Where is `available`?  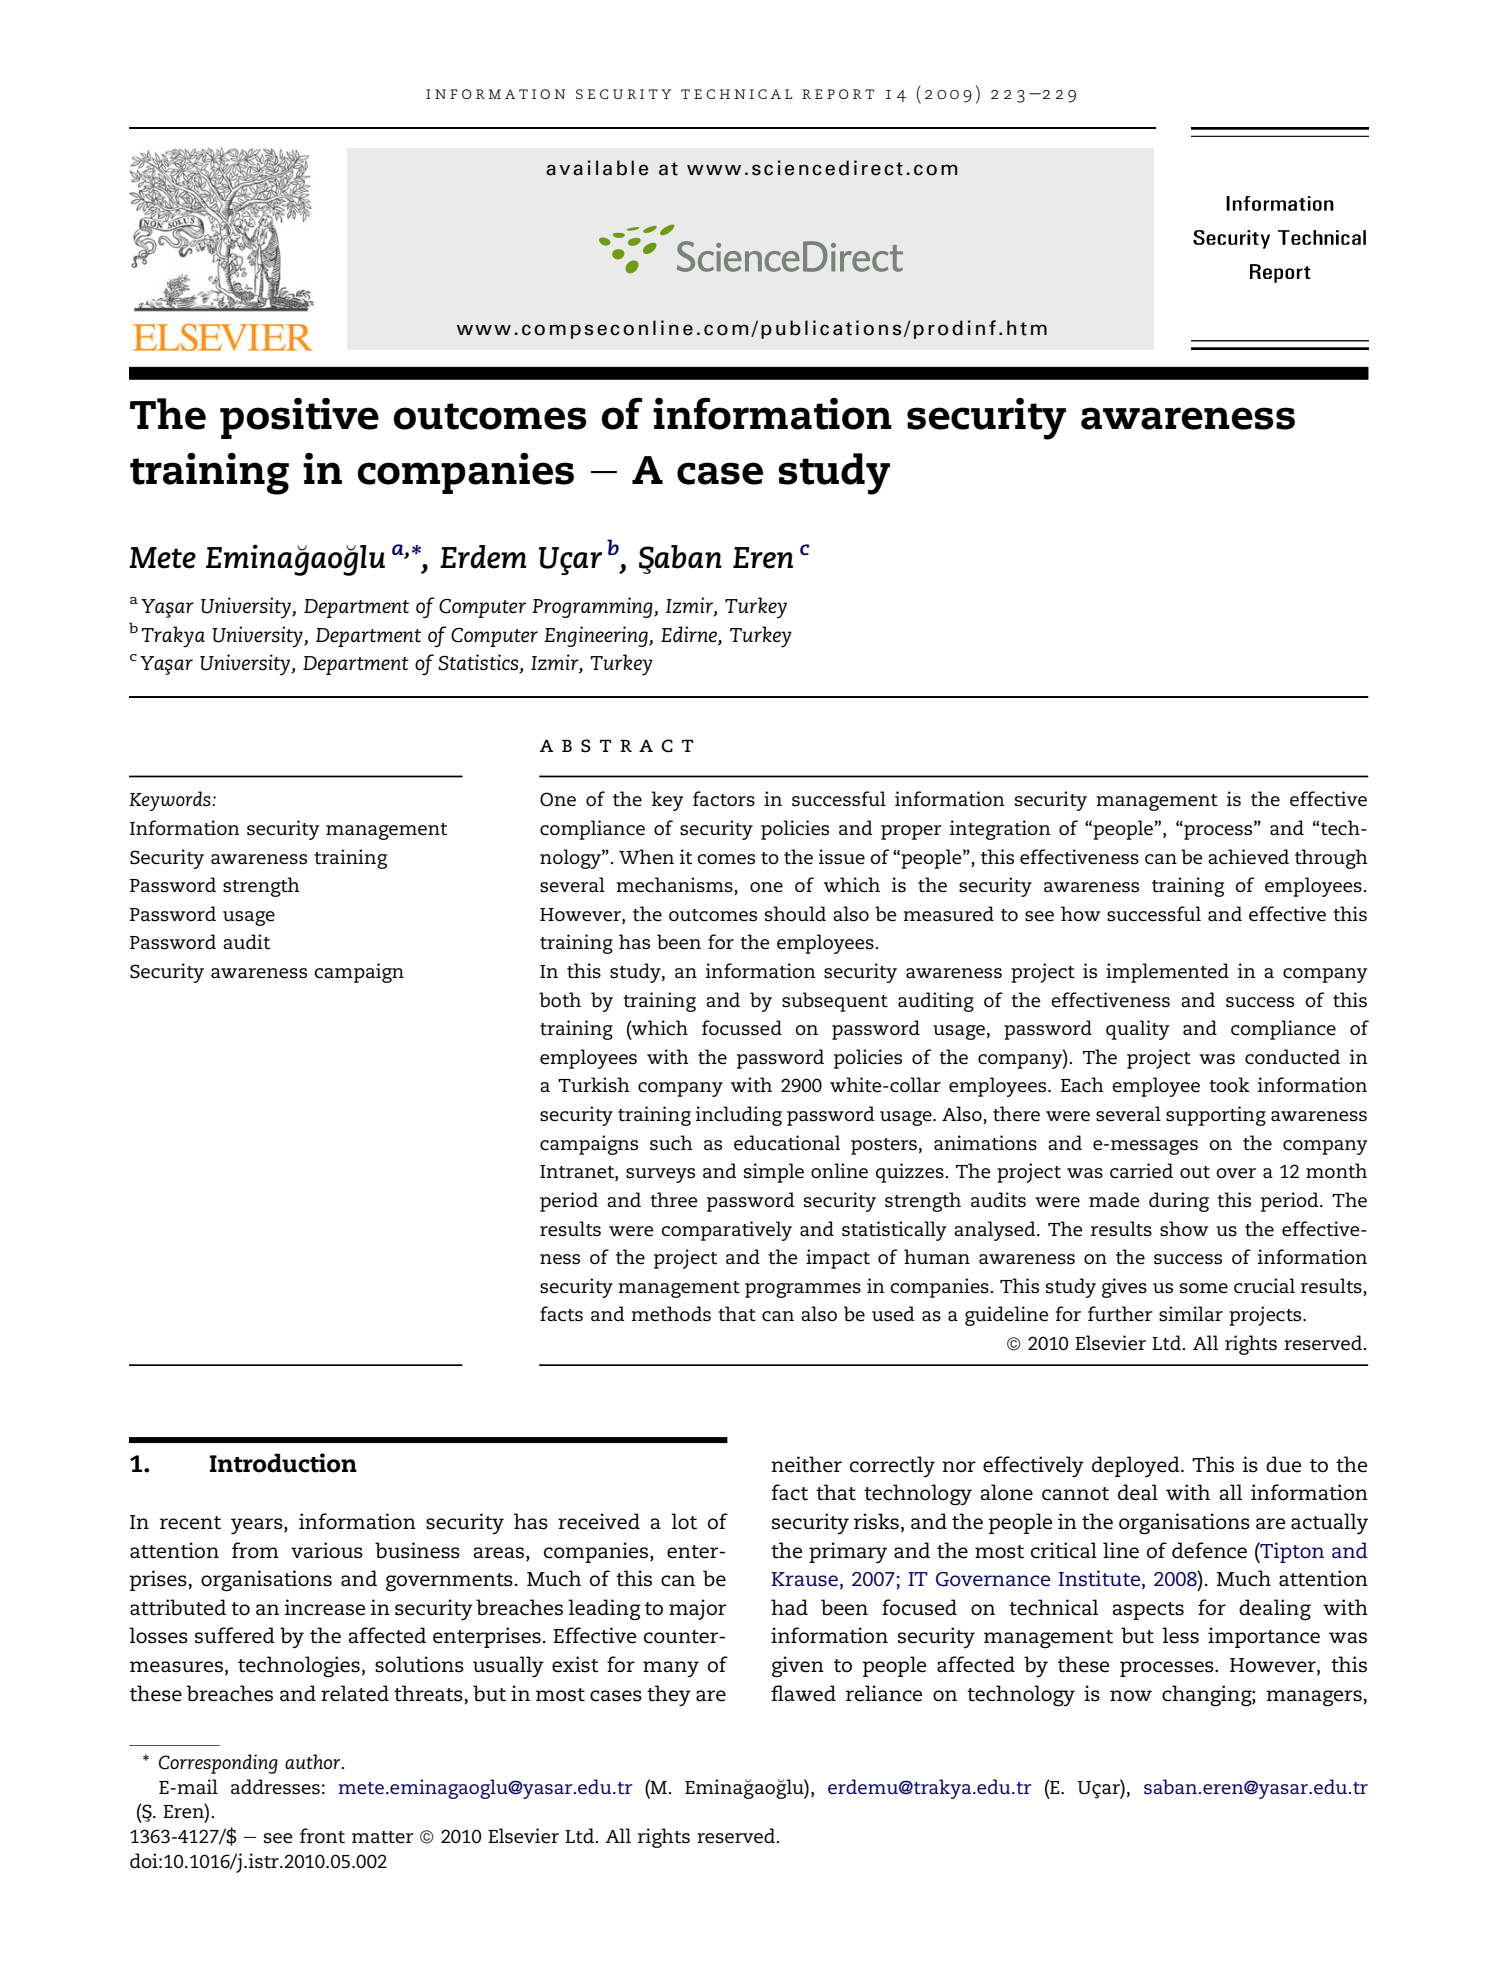
available is located at coordinates (597, 168).
